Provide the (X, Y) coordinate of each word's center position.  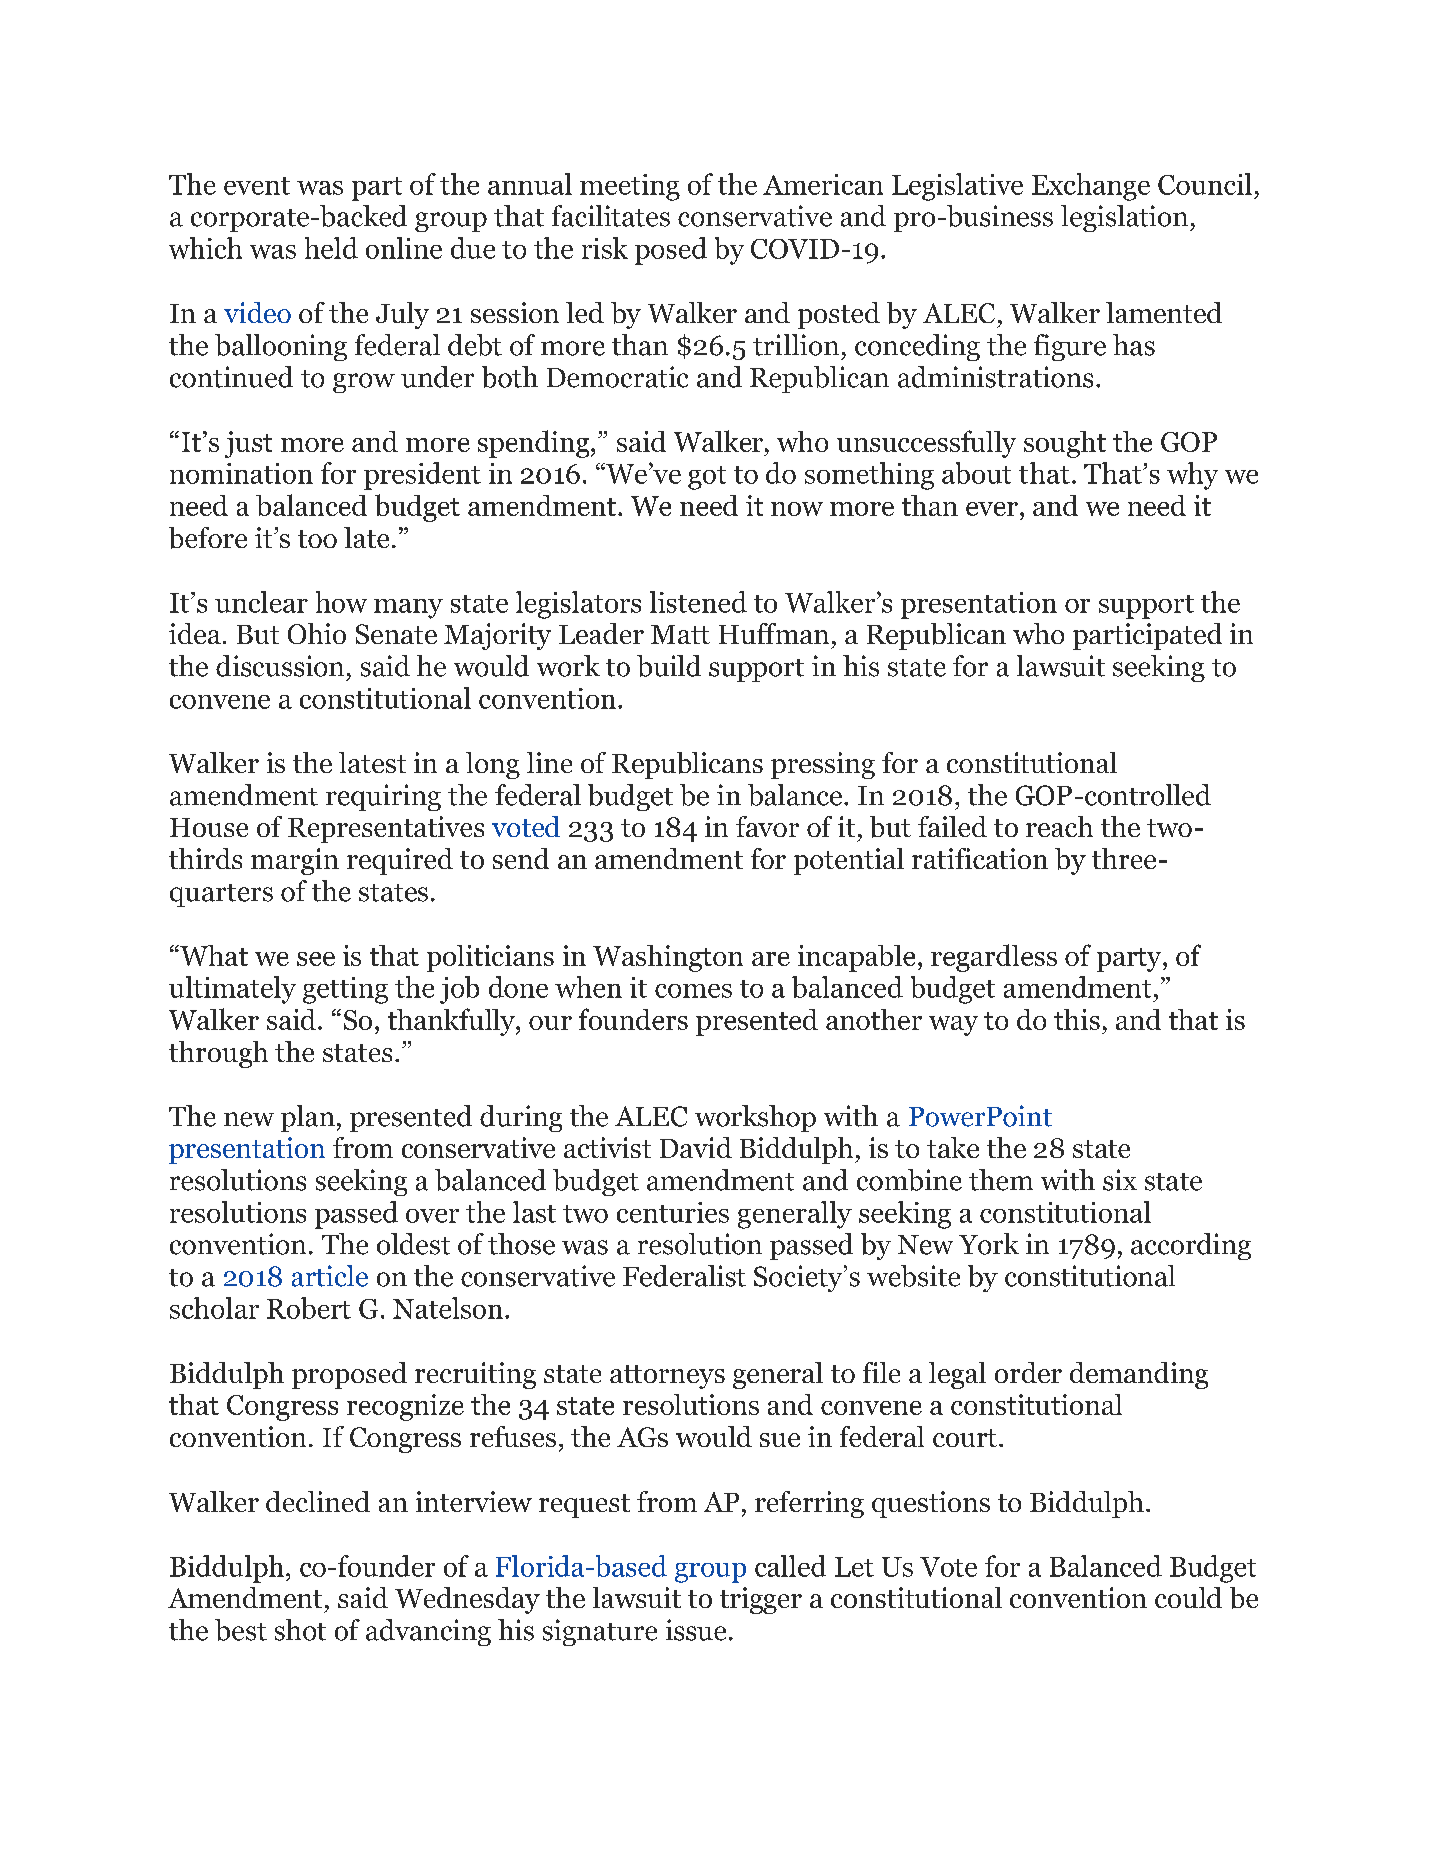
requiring (383, 797)
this (1077, 1019)
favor (767, 826)
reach (1059, 826)
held (331, 248)
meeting (630, 187)
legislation (1126, 218)
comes (693, 991)
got (707, 478)
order (1028, 1372)
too (317, 539)
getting (345, 990)
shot (300, 1630)
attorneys (667, 1377)
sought (1065, 444)
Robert (309, 1308)
